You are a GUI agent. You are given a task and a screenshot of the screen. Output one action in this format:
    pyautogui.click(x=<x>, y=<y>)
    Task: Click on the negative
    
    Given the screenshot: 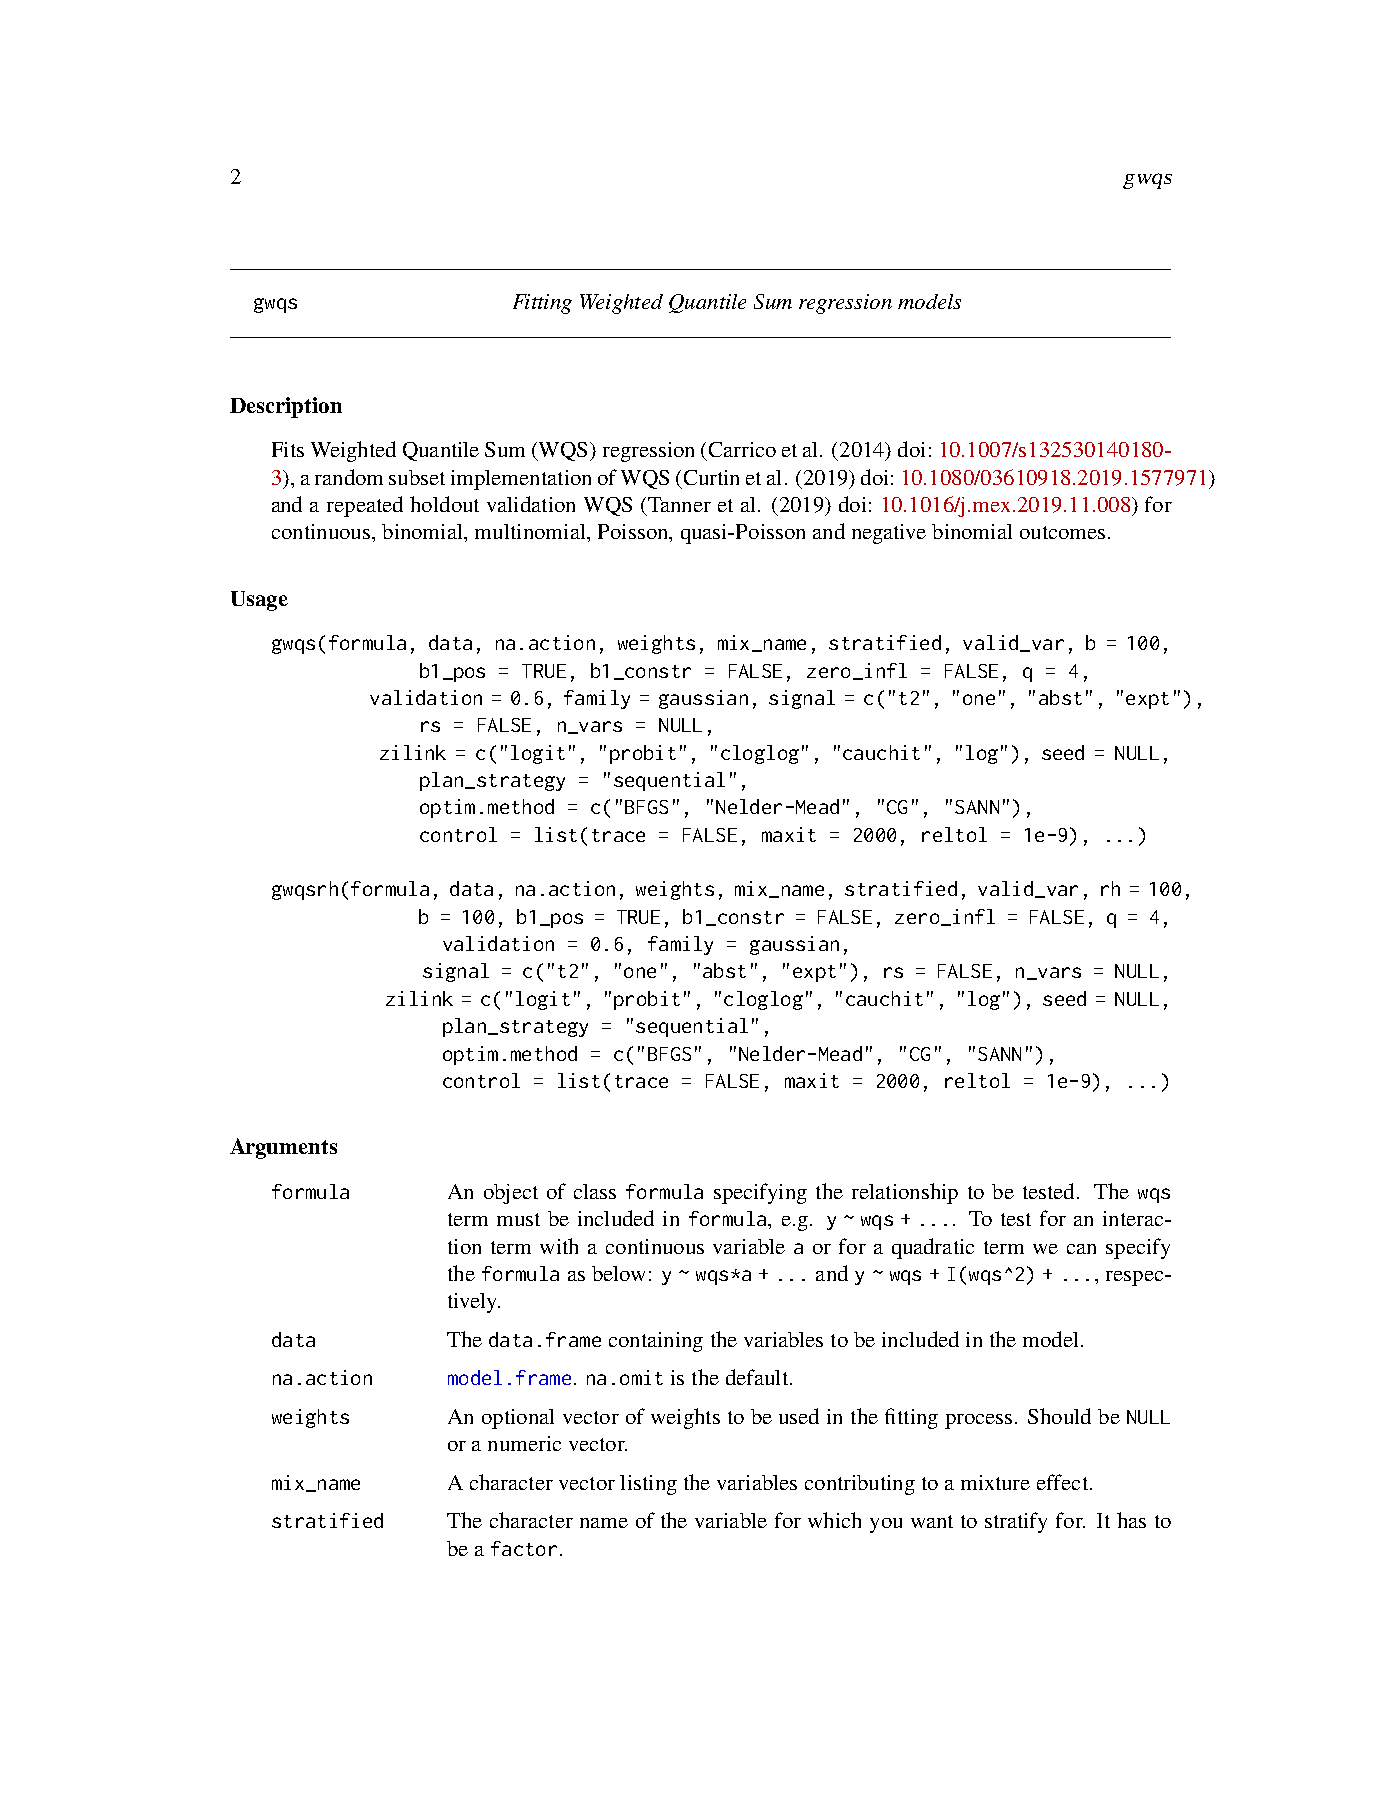 What is the action you would take?
    pyautogui.click(x=889, y=534)
